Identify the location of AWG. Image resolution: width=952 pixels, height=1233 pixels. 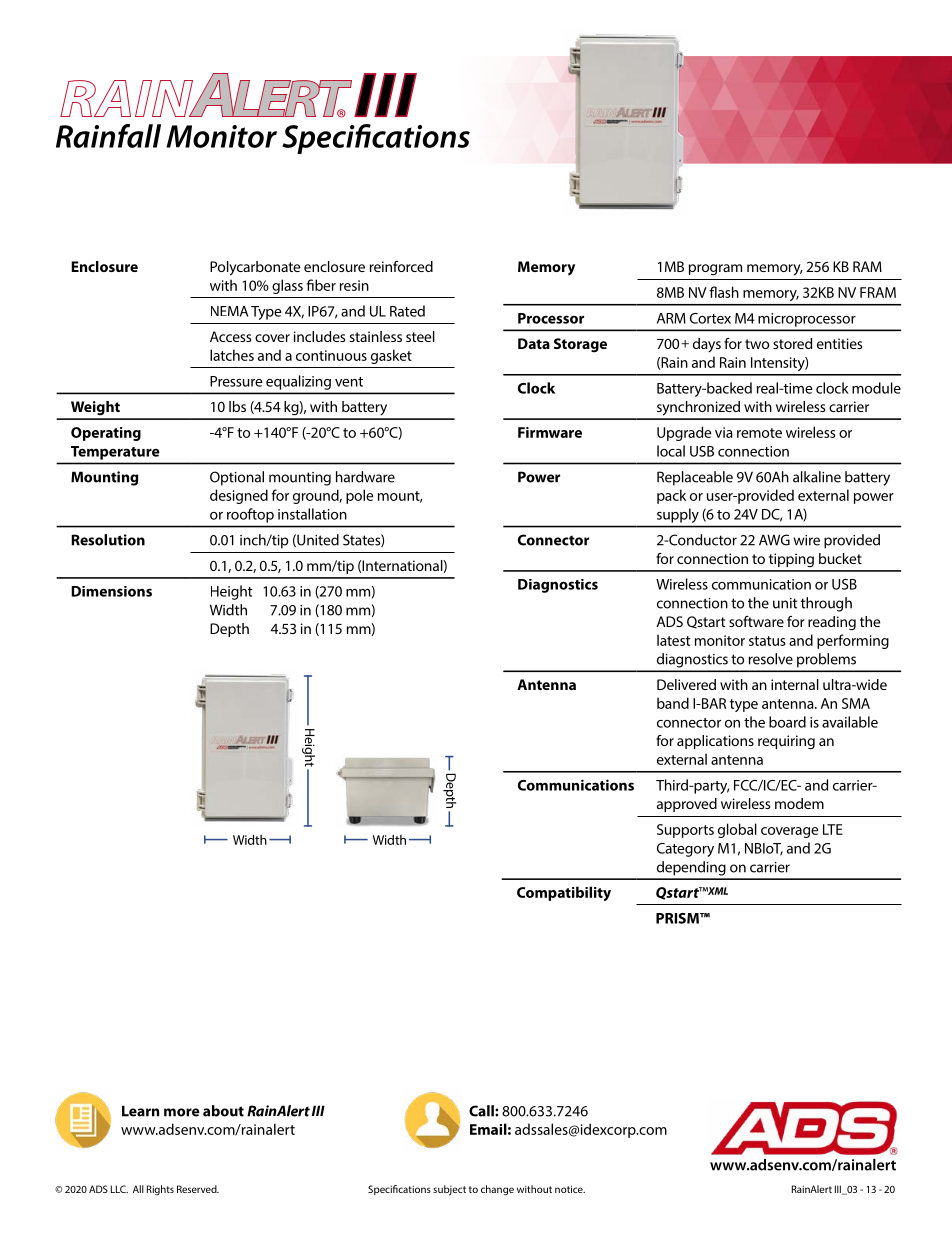
(774, 540).
